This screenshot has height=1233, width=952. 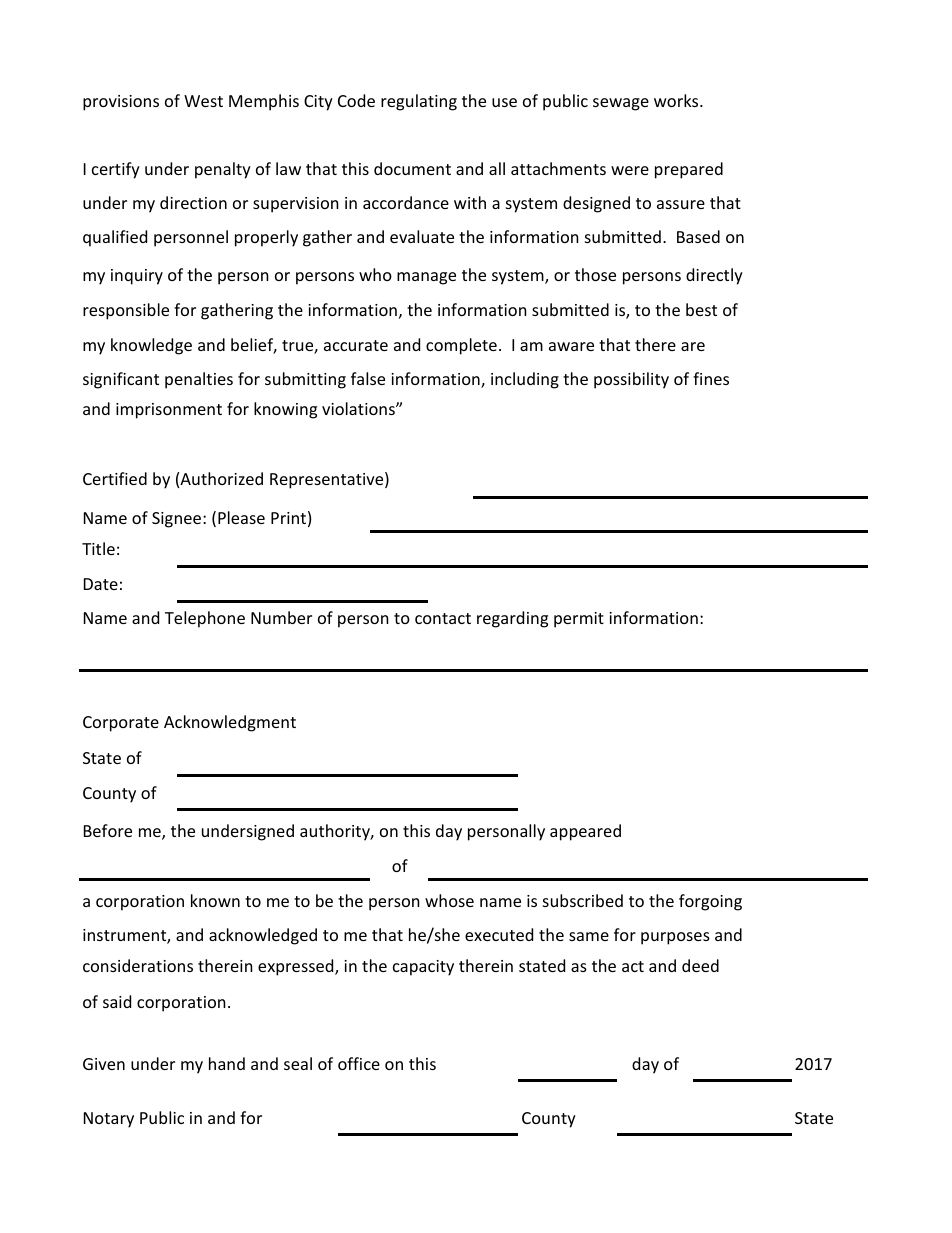 What do you see at coordinates (205, 619) in the screenshot?
I see `Telephone` at bounding box center [205, 619].
